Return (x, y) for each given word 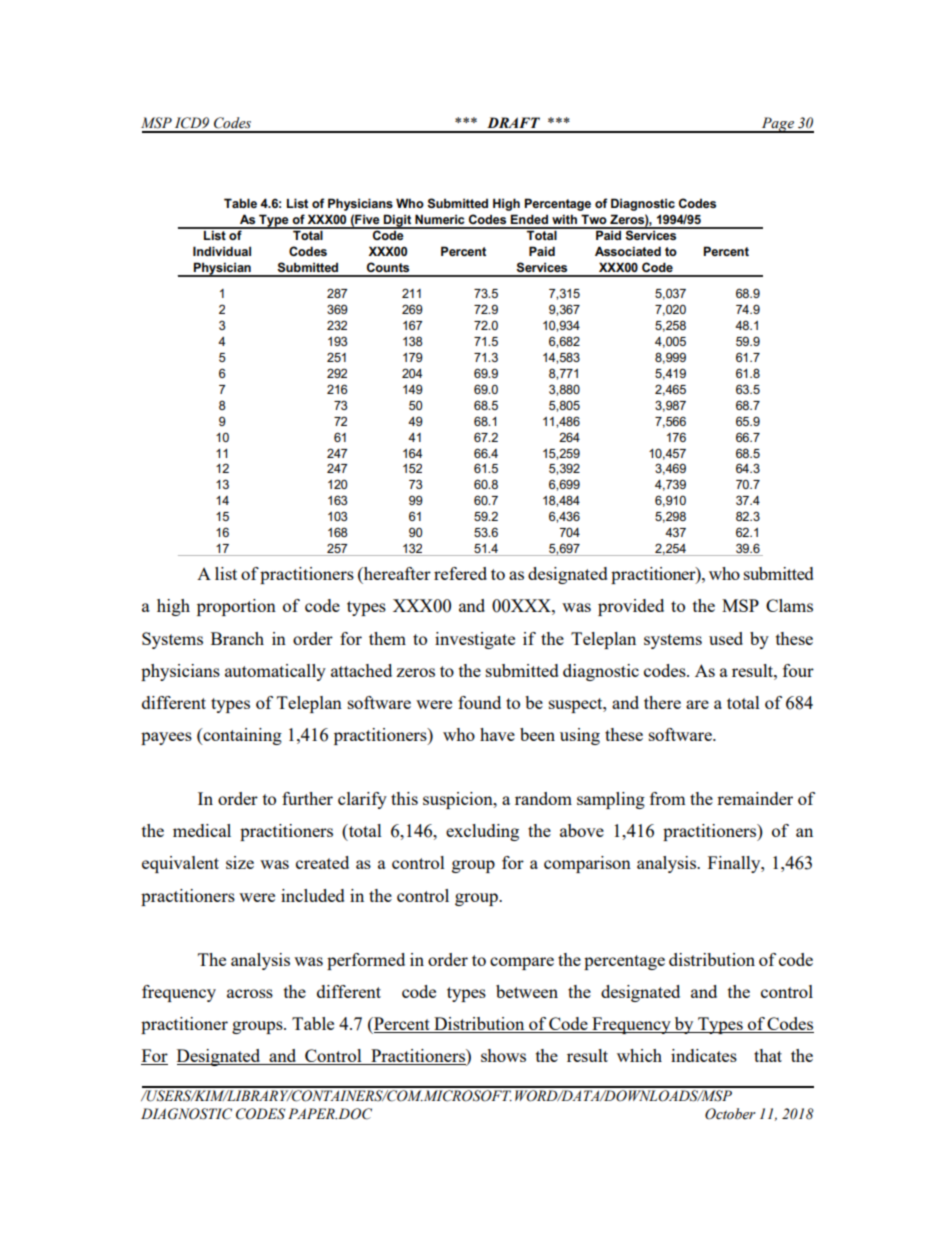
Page (778, 125)
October (730, 1114)
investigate (475, 640)
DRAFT (513, 122)
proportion (236, 607)
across (250, 993)
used (726, 638)
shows (503, 1055)
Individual (222, 251)
